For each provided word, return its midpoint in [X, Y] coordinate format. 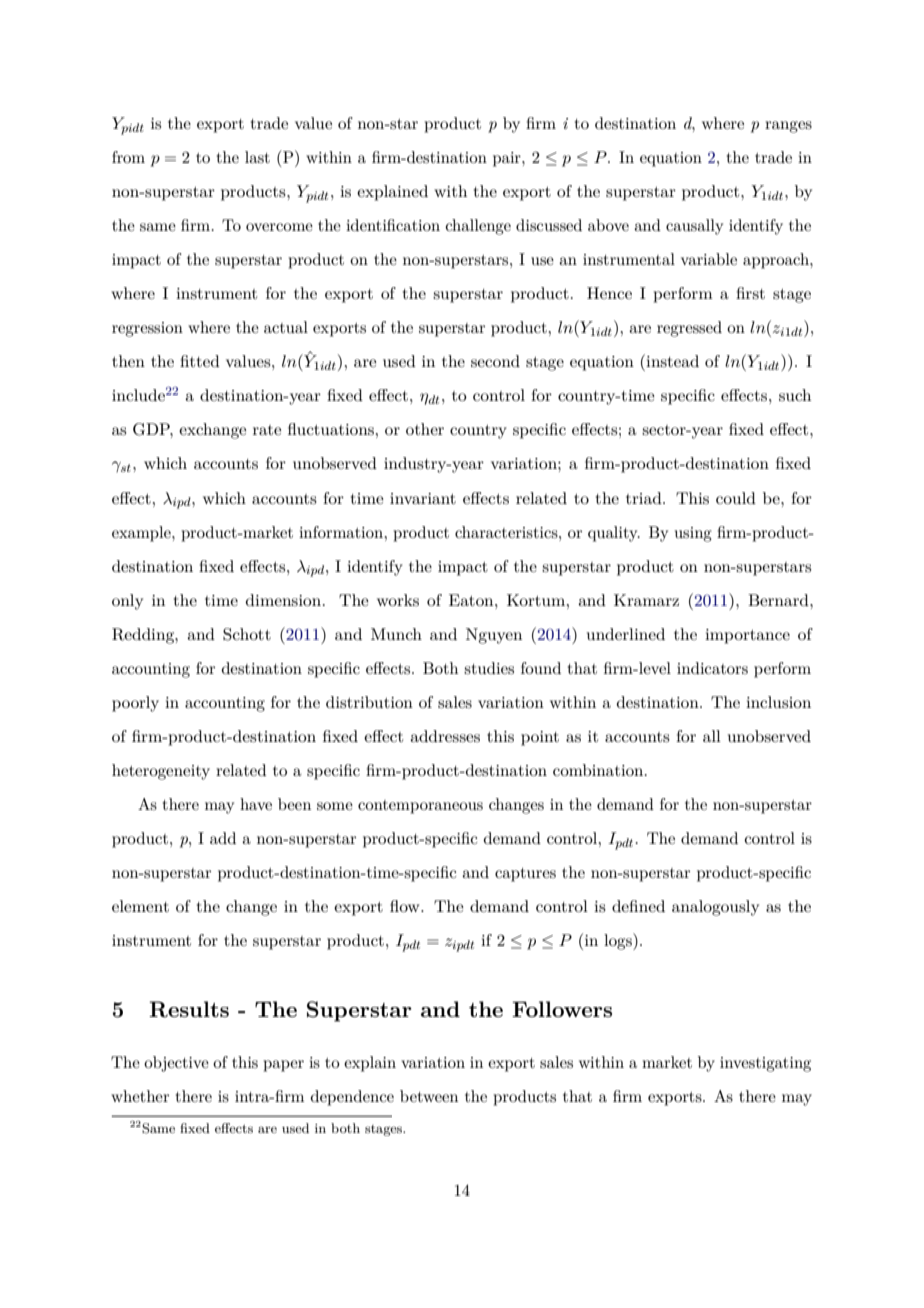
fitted [200, 361]
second [495, 361]
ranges [788, 127]
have [256, 804]
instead [671, 360]
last [257, 157]
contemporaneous [420, 807]
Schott [247, 634]
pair [508, 159]
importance [747, 636]
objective [176, 1064]
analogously [715, 908]
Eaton [472, 600]
